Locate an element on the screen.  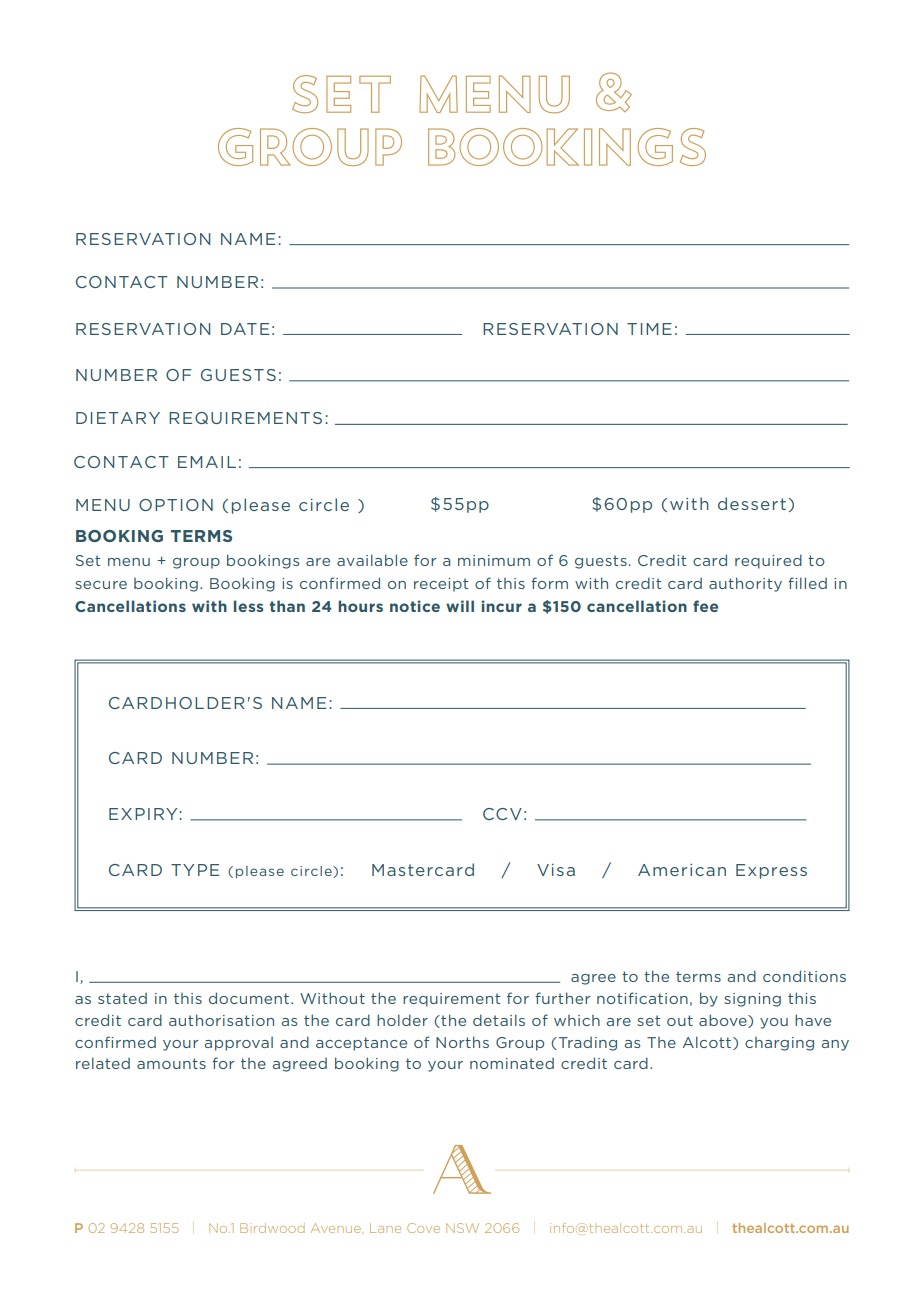
will is located at coordinates (460, 606).
